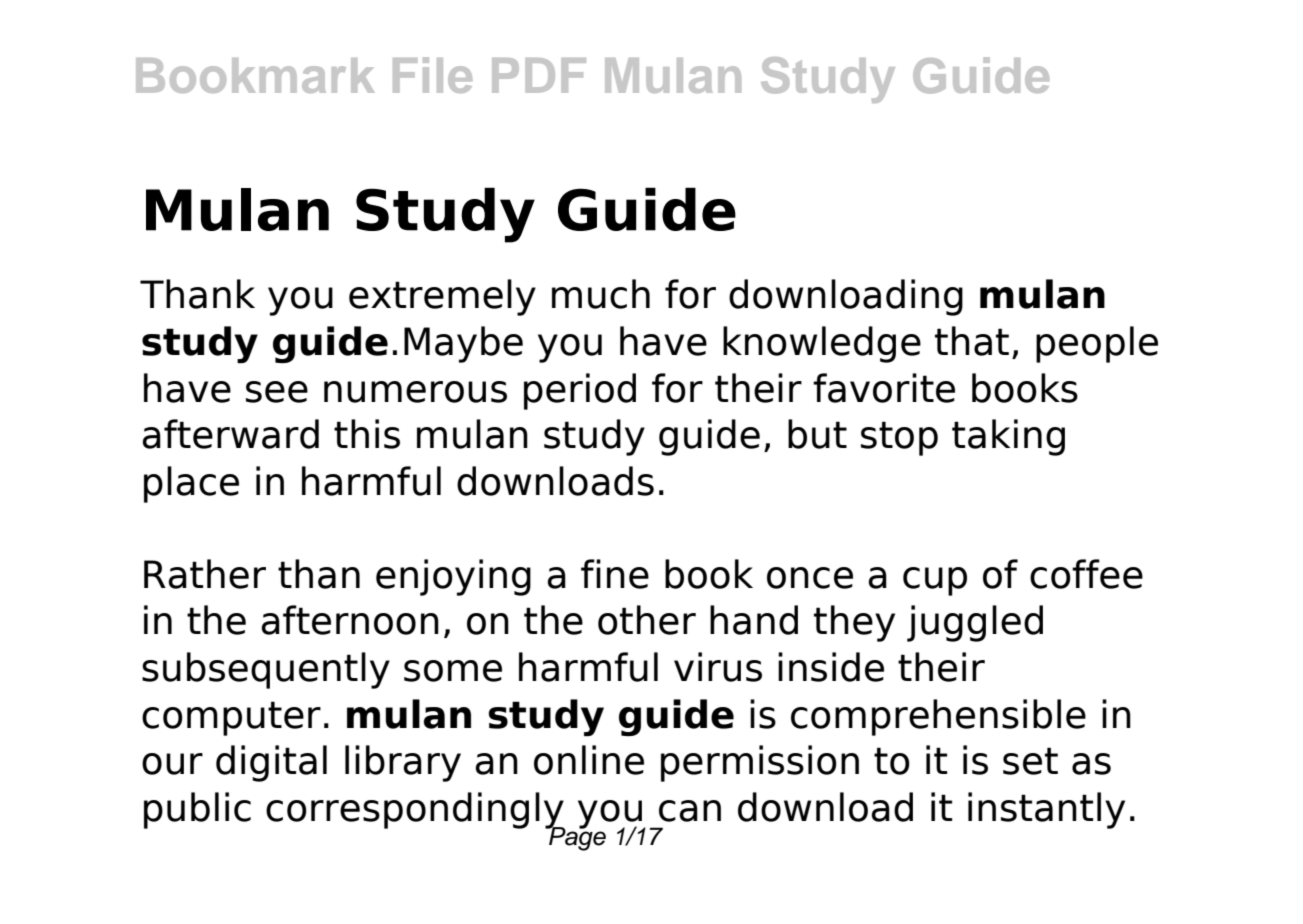 The height and width of the screenshot is (924, 1303). Describe the element at coordinates (935, 581) in the screenshot. I see `cup` at that location.
